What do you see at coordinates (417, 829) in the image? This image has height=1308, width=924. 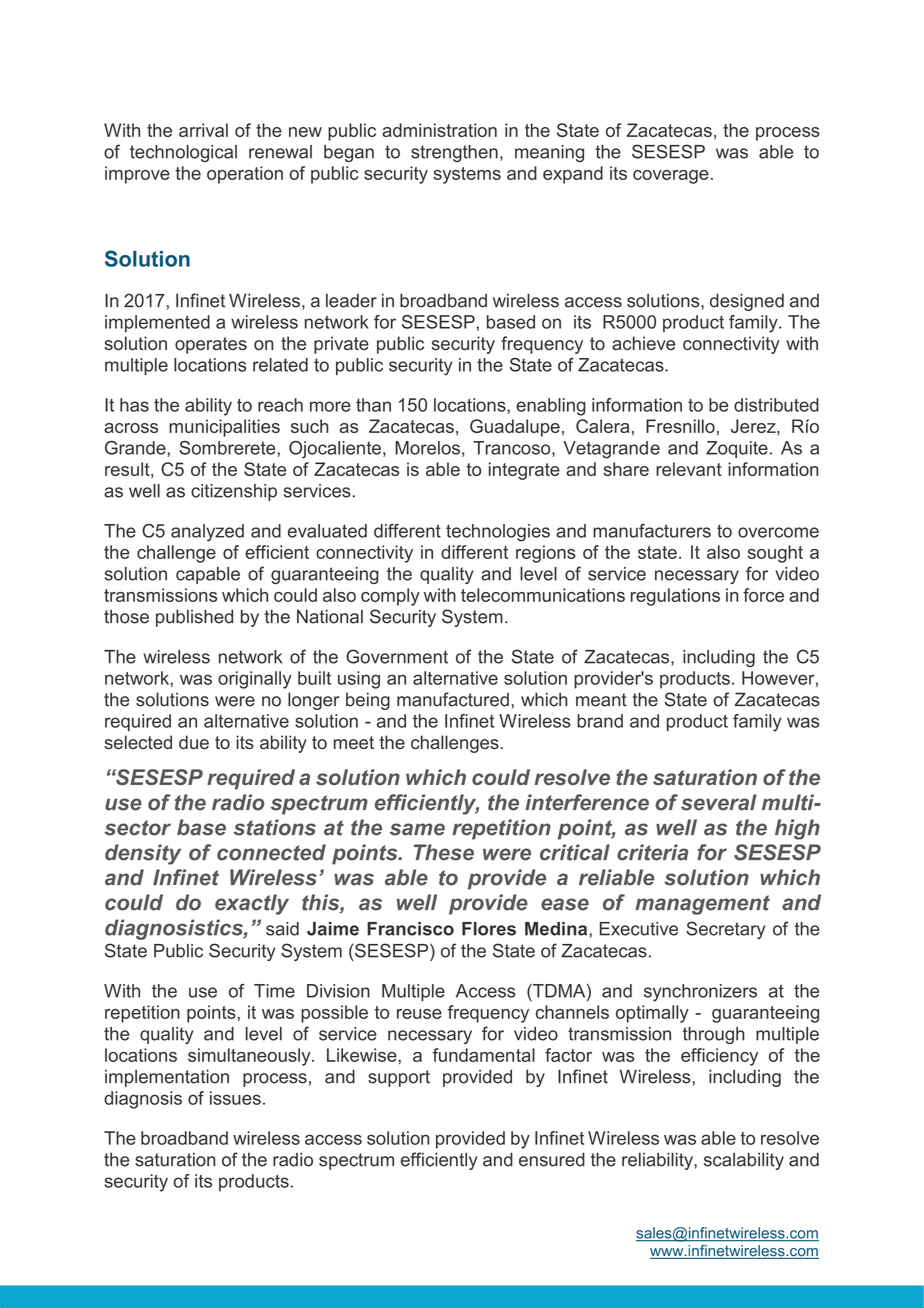 I see `same` at bounding box center [417, 829].
